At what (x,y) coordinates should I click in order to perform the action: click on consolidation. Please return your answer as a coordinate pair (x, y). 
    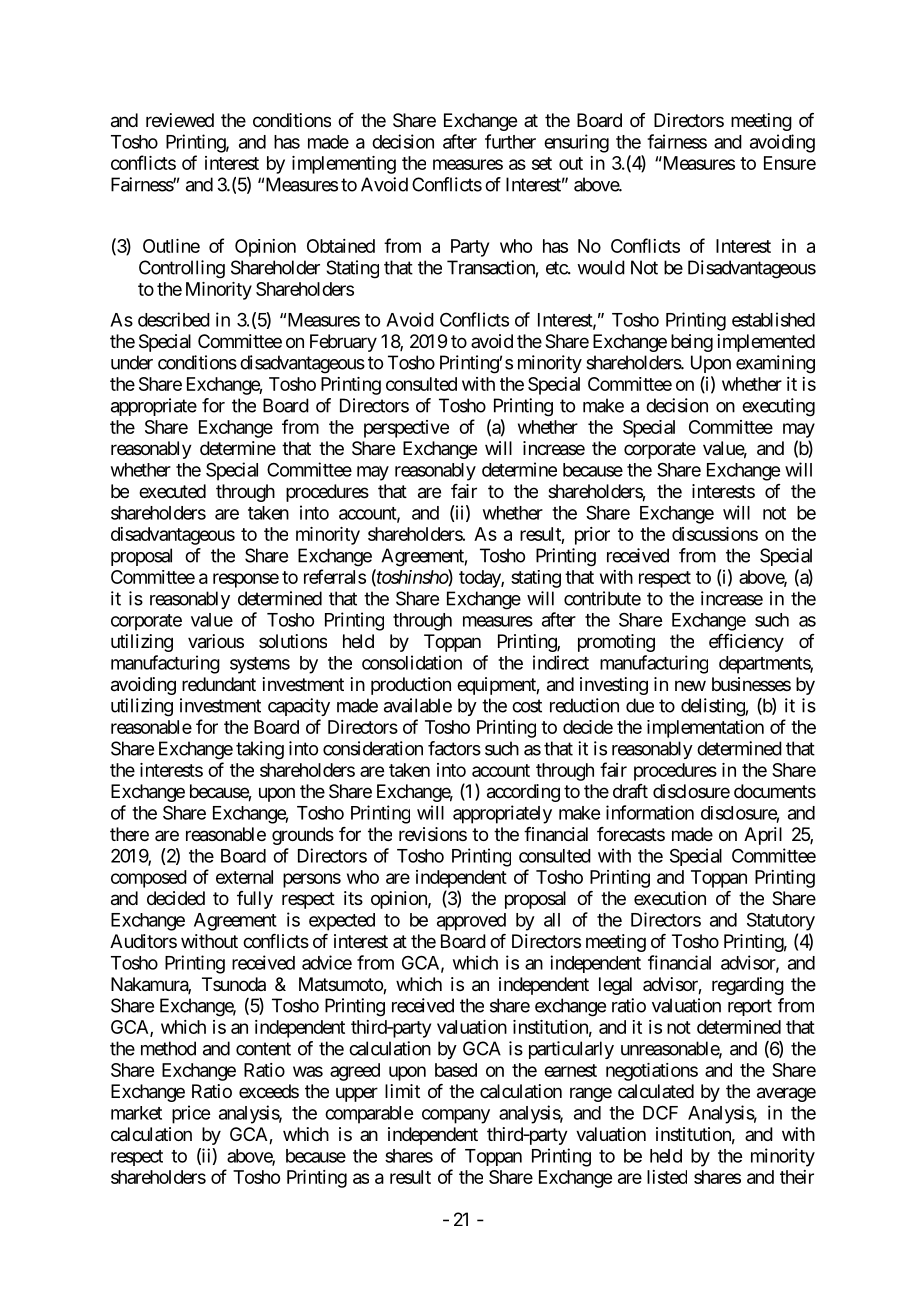
    Looking at the image, I should click on (412, 662).
